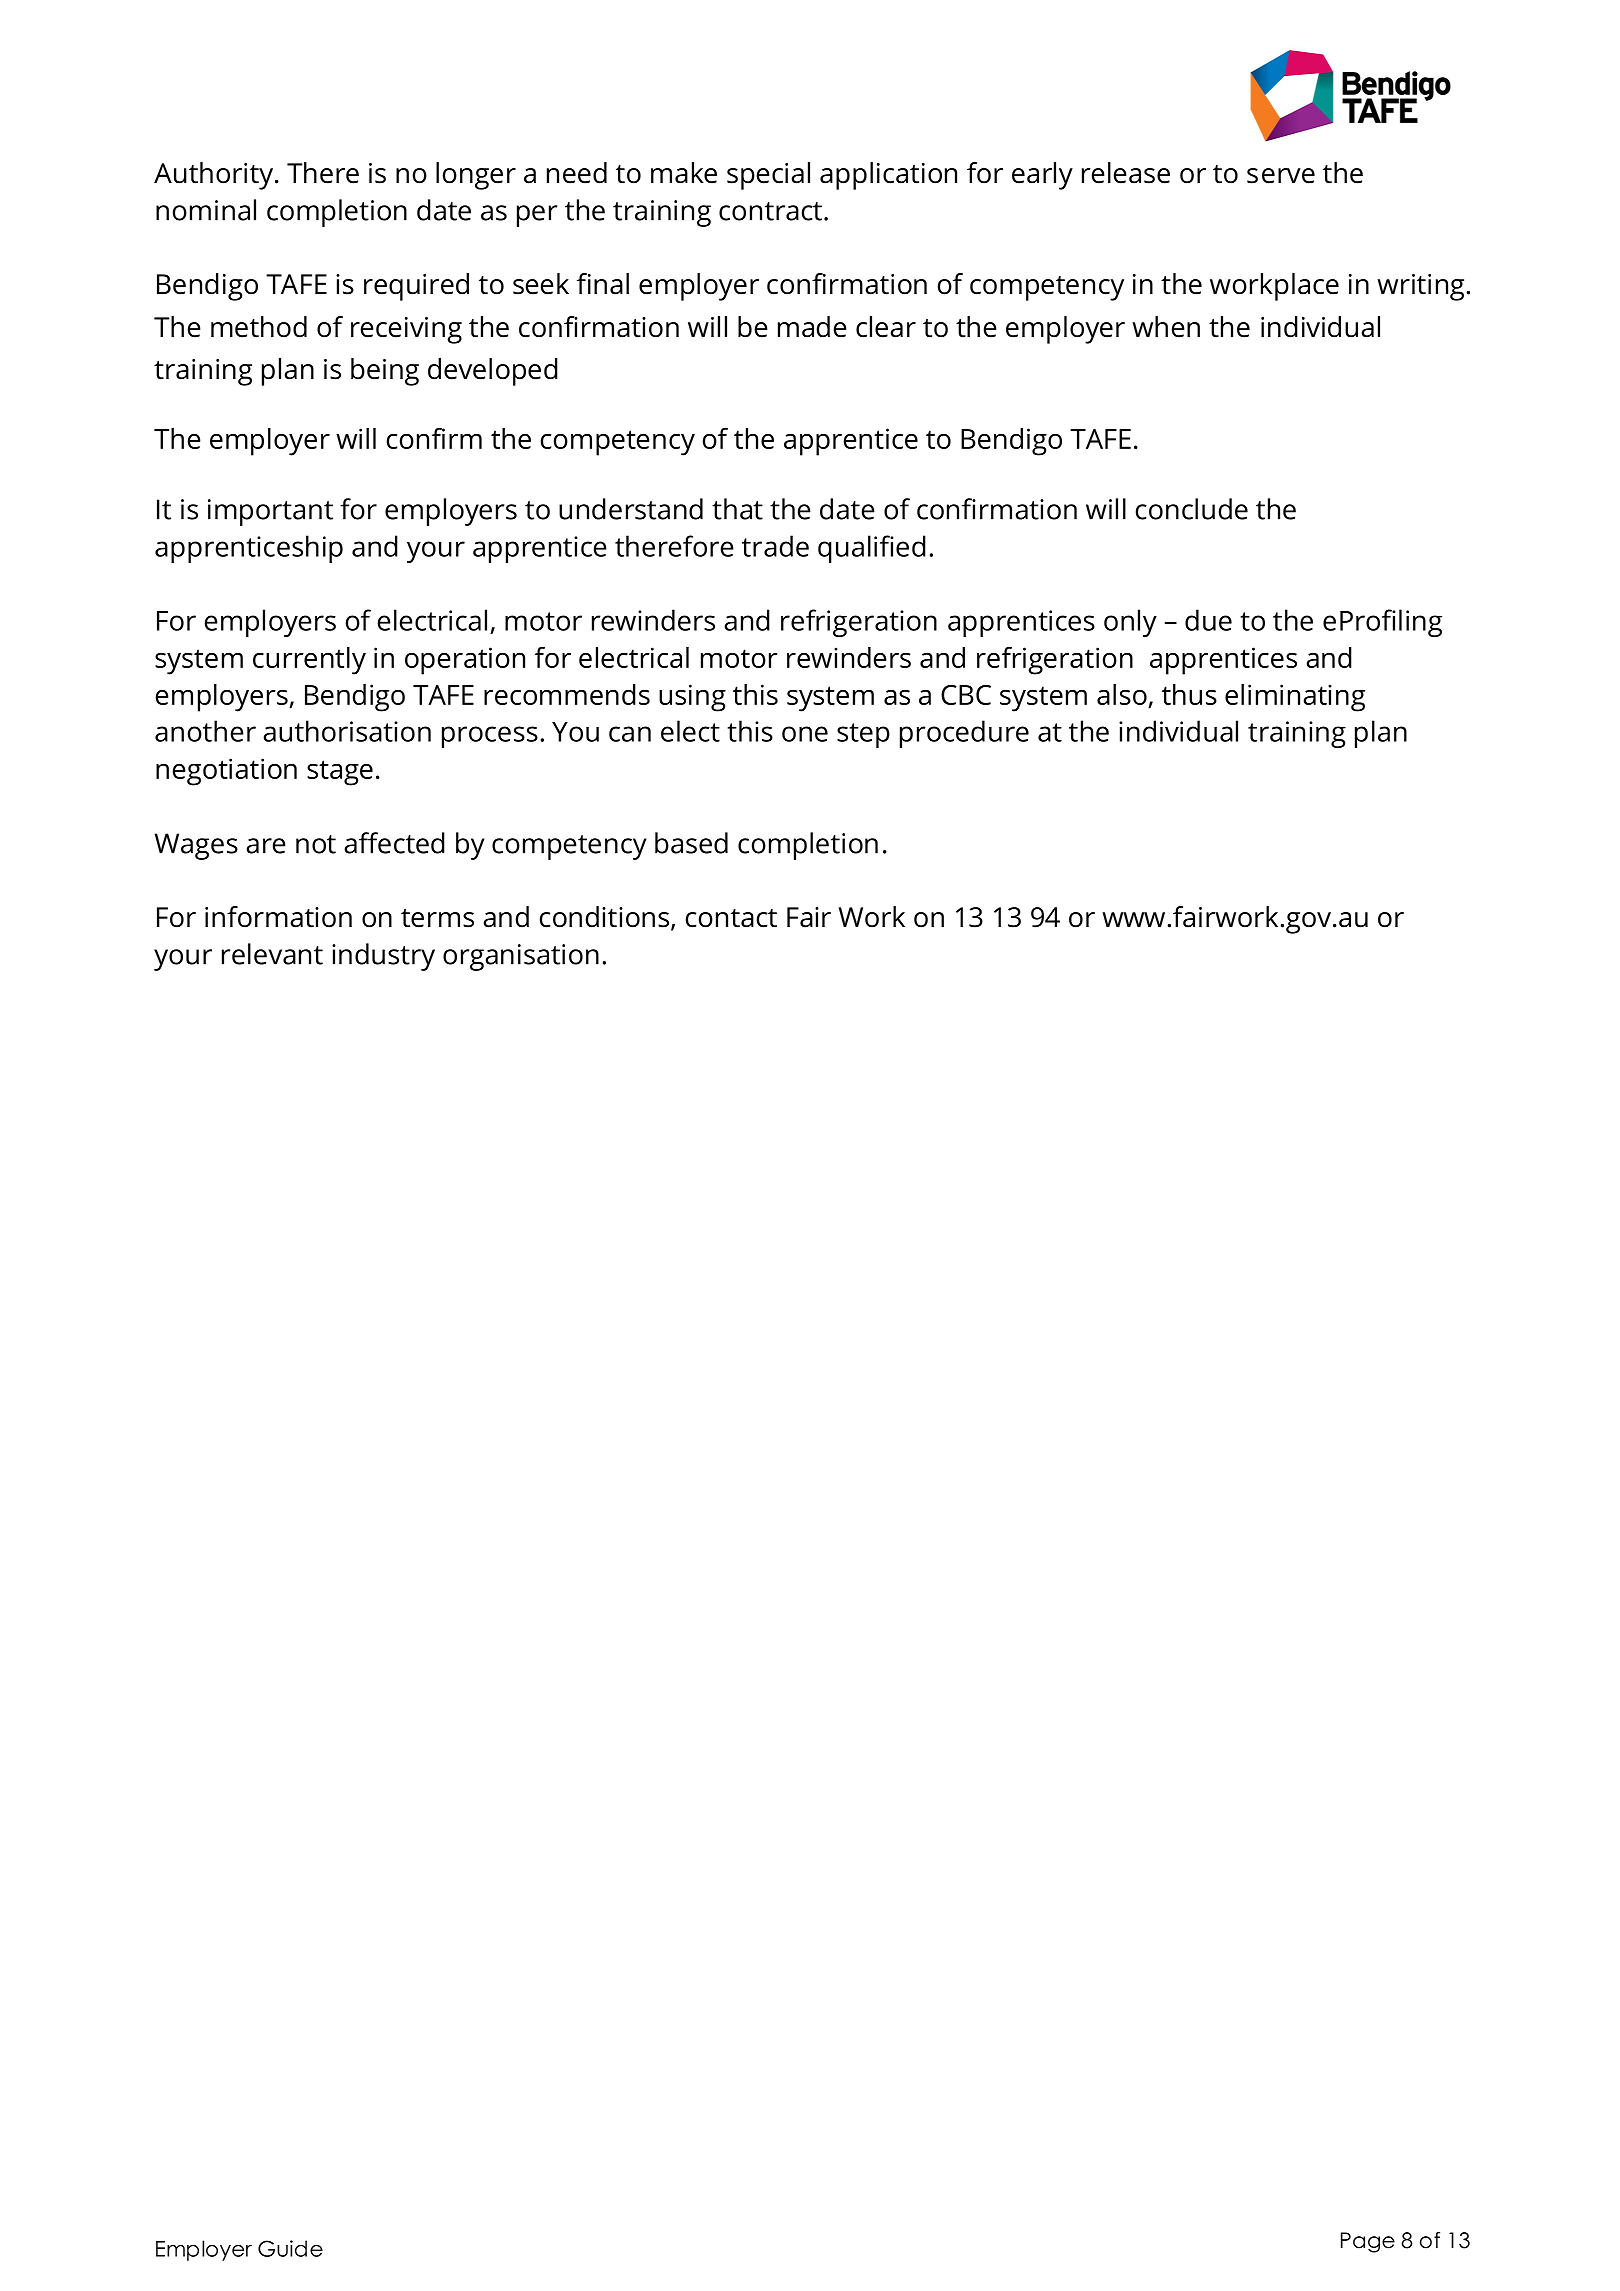  I want to click on Guide, so click(290, 2248).
